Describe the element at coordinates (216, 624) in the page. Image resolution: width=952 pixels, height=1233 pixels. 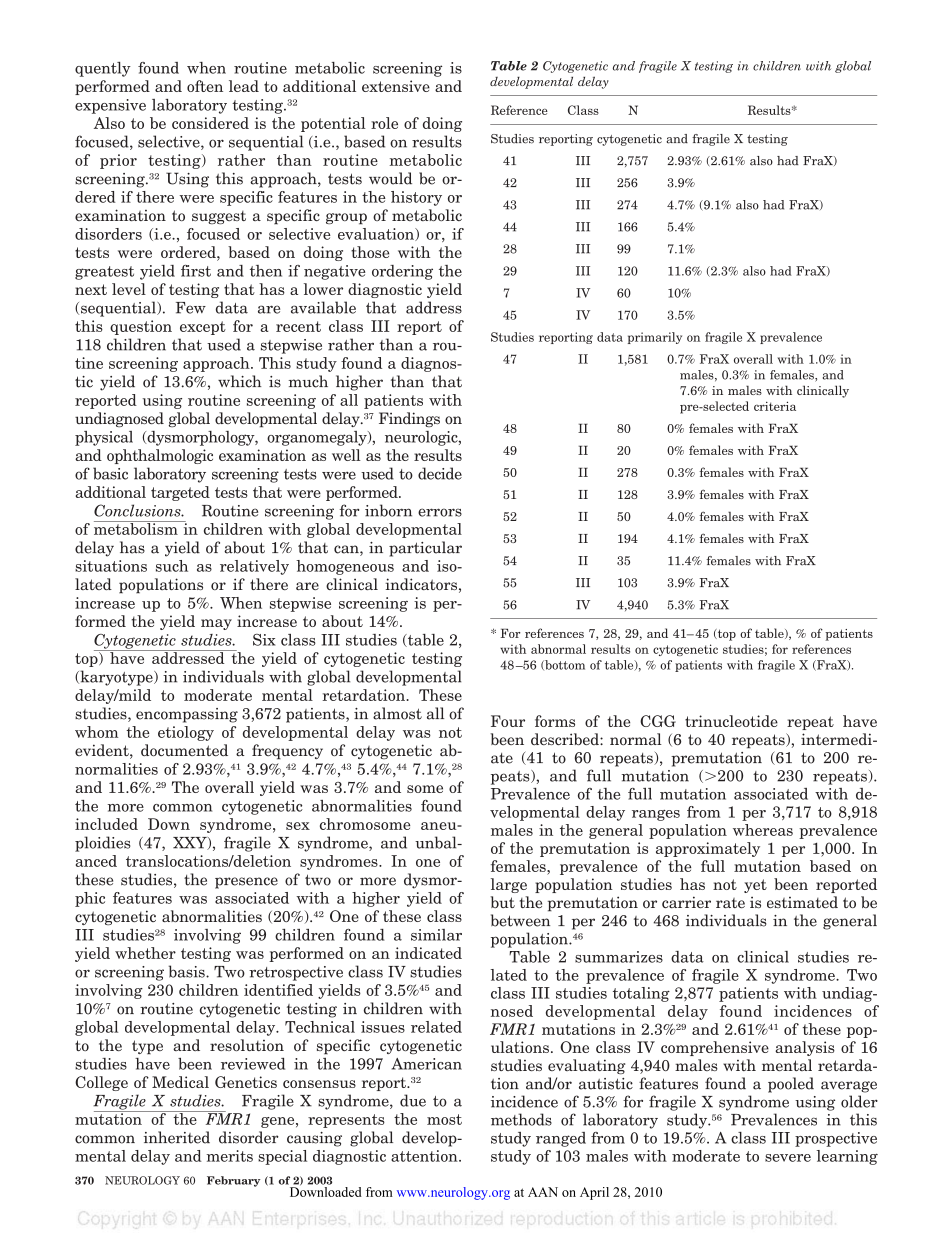
I see `may` at that location.
